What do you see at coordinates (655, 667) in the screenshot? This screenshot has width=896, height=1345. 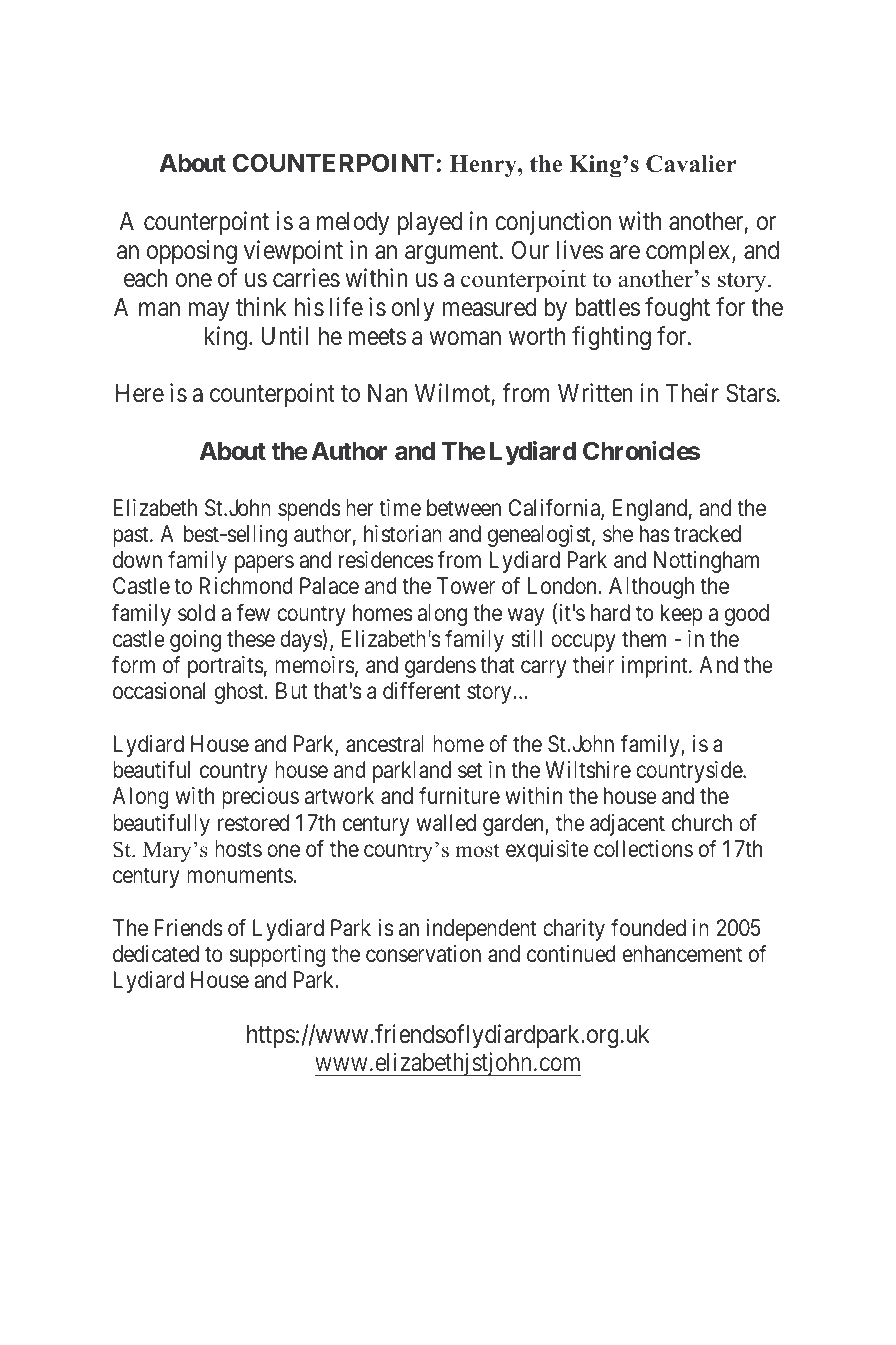 I see `imprint` at bounding box center [655, 667].
